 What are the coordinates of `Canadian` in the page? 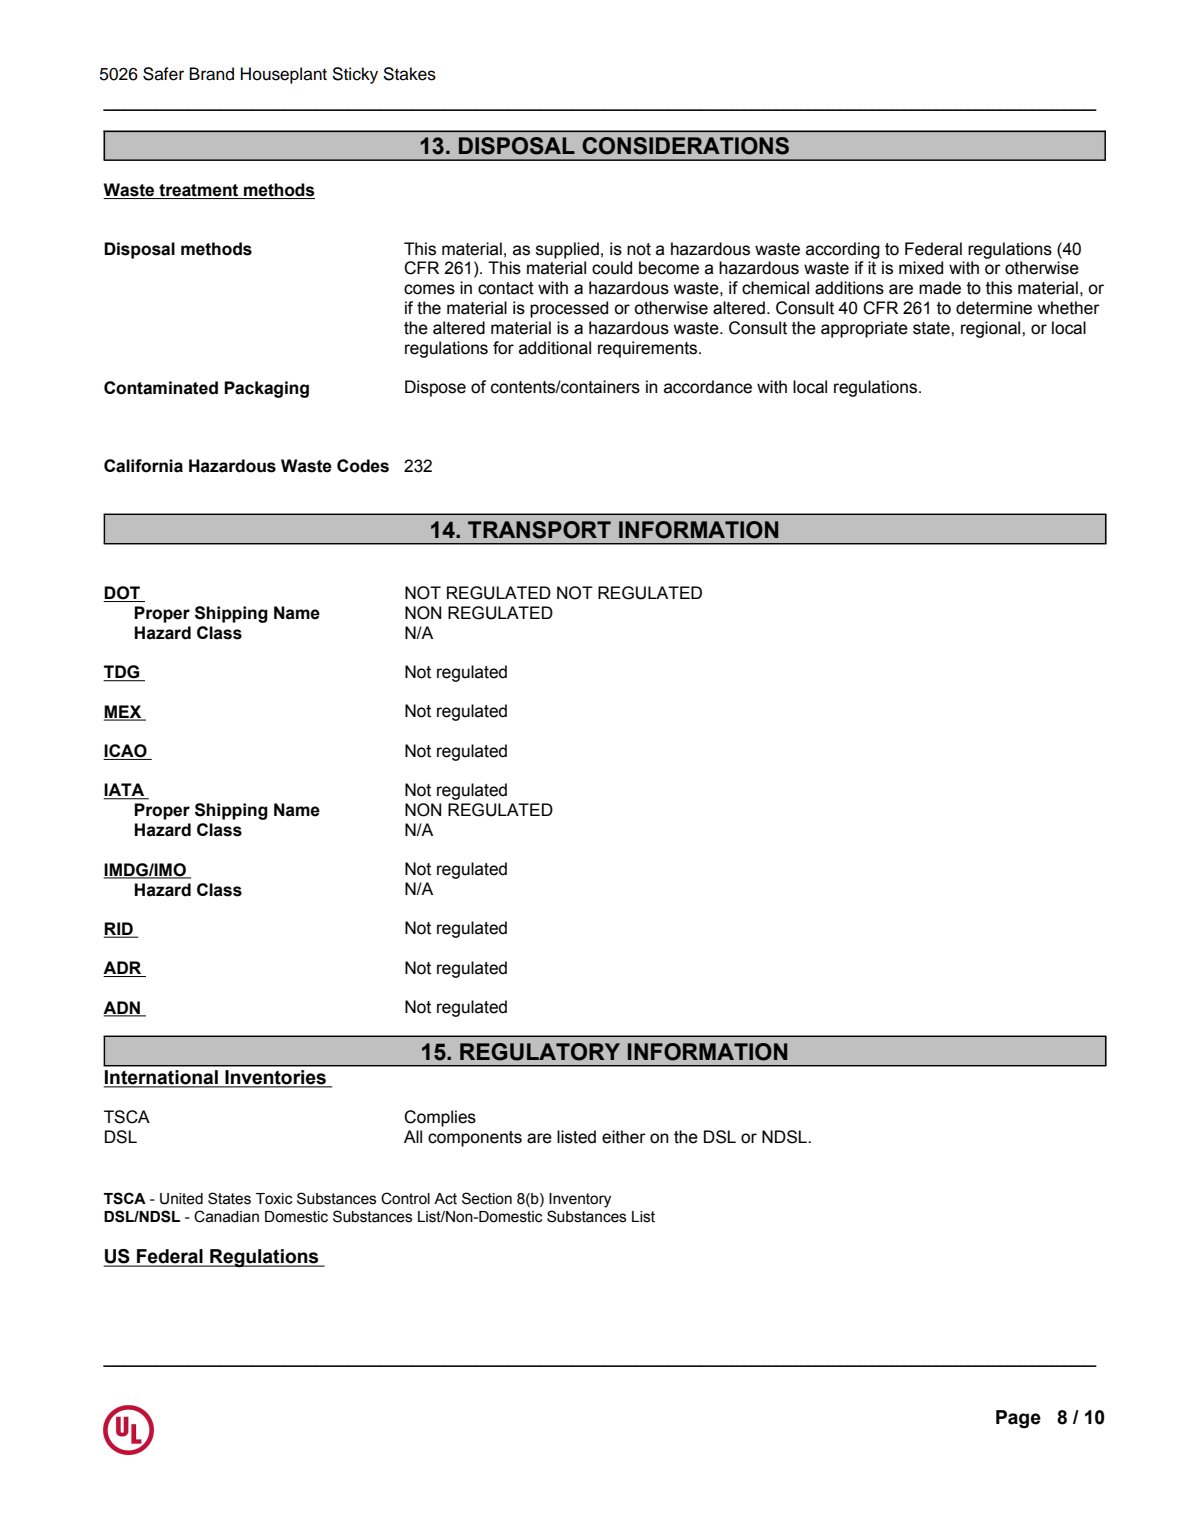 It's located at (226, 1216).
